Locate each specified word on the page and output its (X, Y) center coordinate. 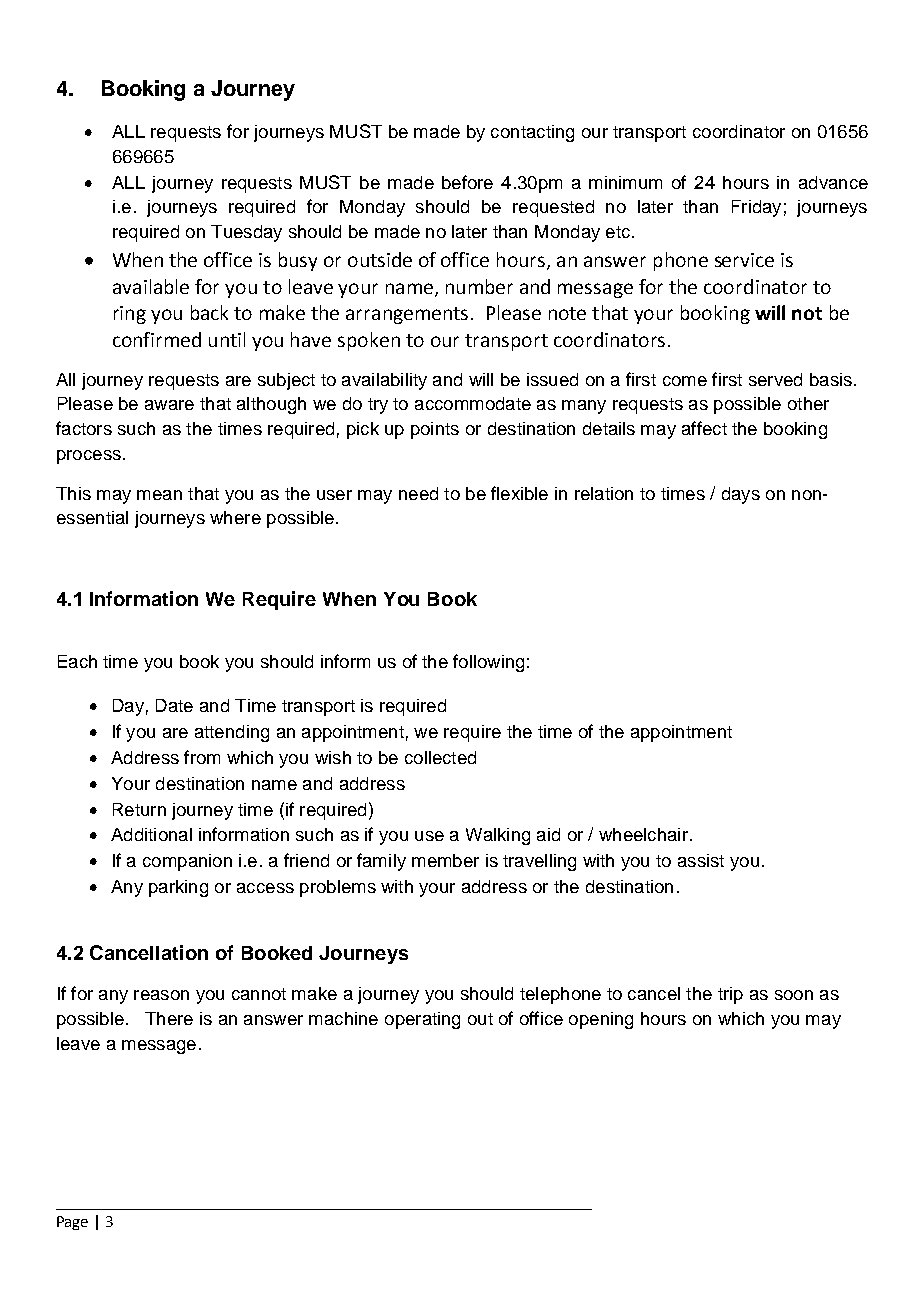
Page (72, 1223)
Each (77, 661)
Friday (756, 208)
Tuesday (246, 233)
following (488, 663)
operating (422, 1020)
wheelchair (643, 834)
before (467, 182)
